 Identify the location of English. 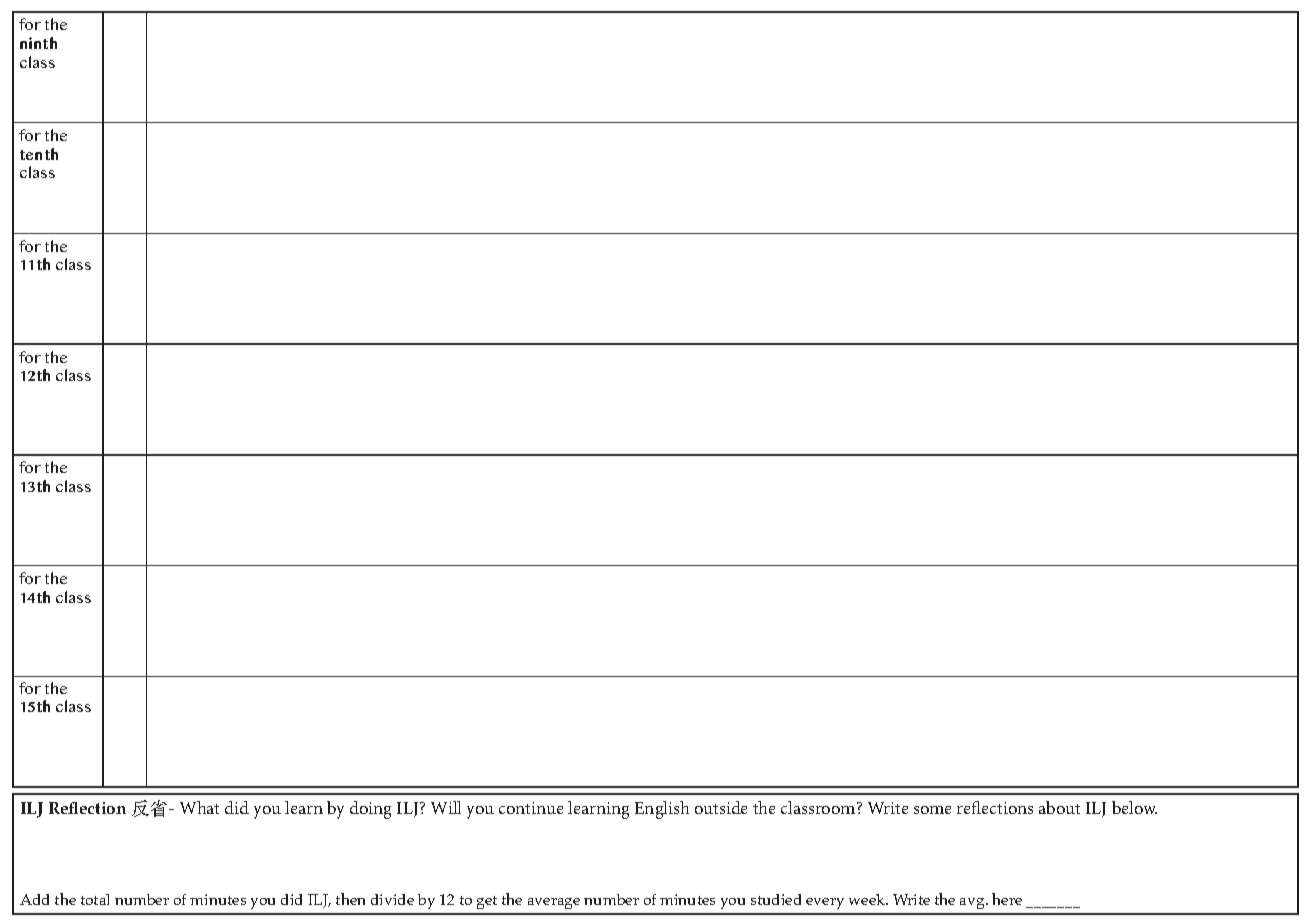
(662, 810).
